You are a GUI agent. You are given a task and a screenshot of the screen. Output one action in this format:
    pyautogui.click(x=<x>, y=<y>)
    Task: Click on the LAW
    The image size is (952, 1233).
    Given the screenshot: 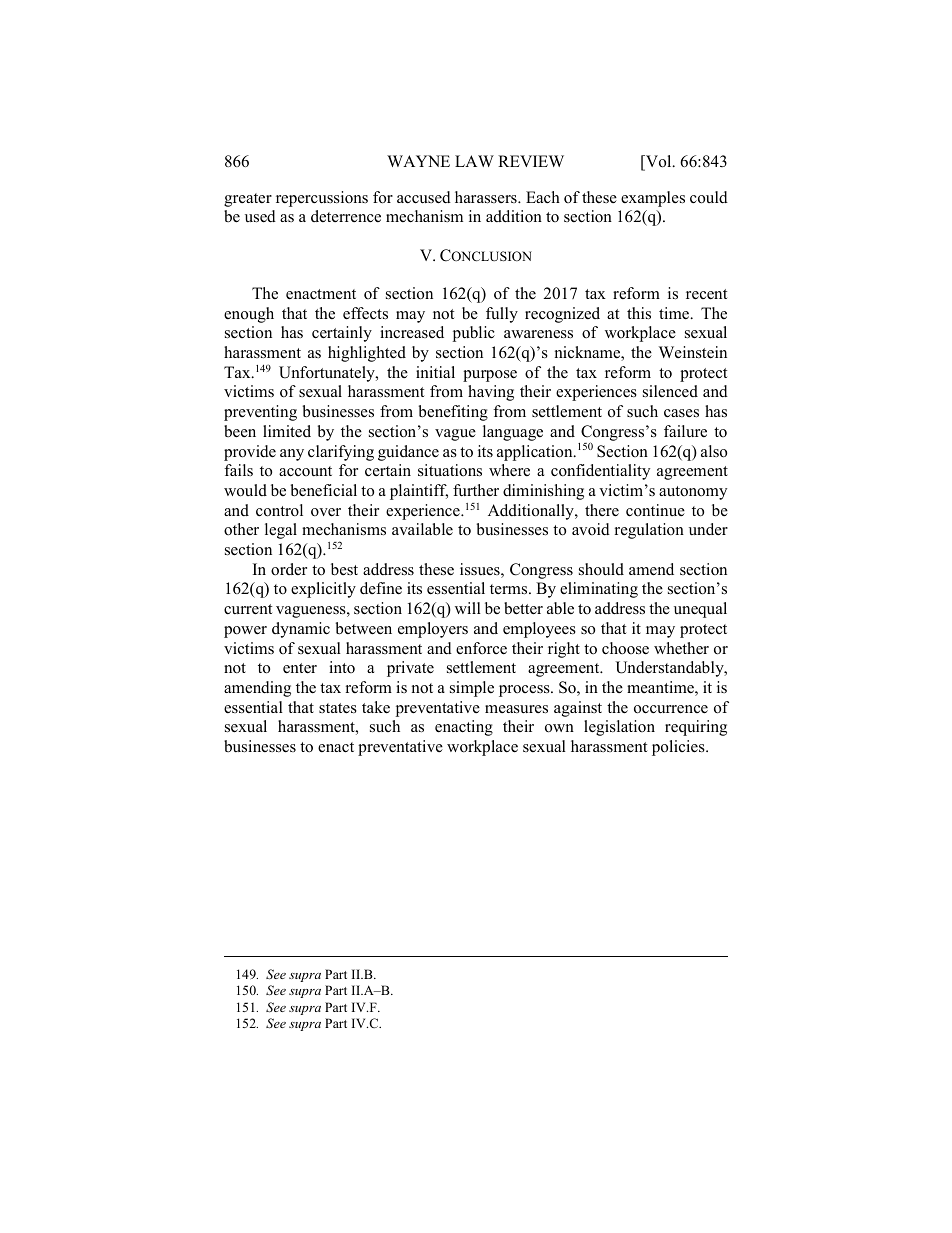 What is the action you would take?
    pyautogui.click(x=474, y=161)
